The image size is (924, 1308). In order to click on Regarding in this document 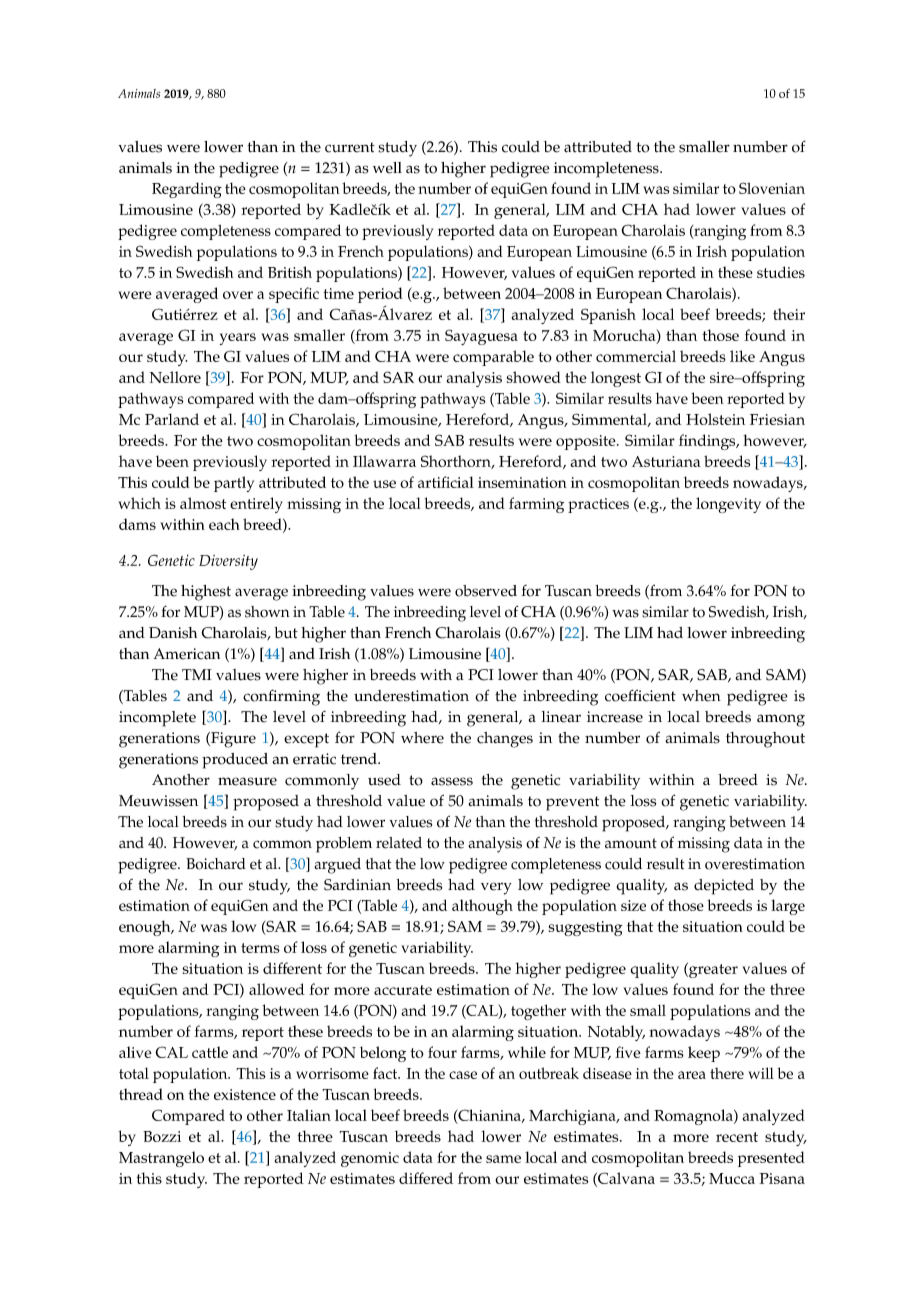, I will do `click(187, 190)`.
